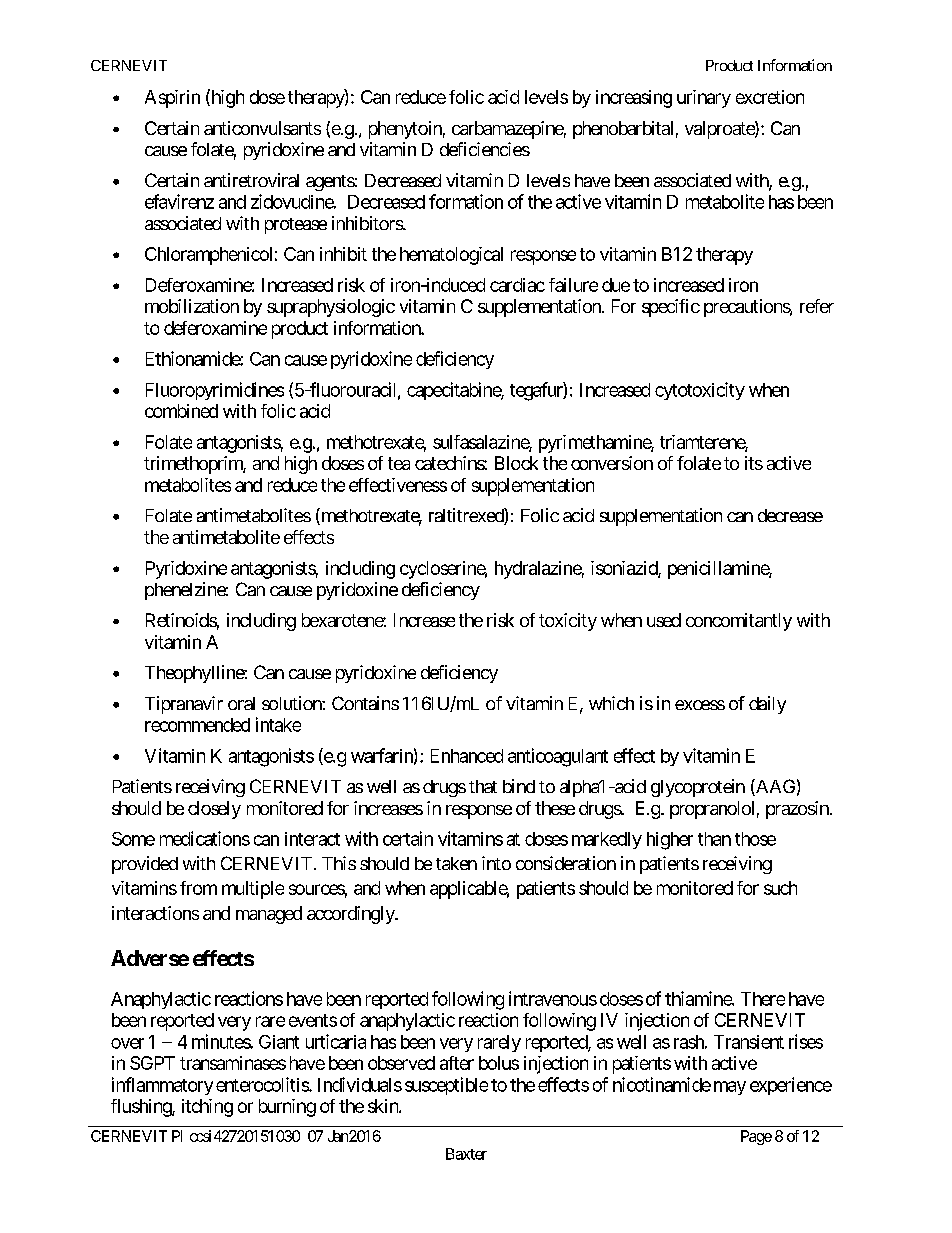 Image resolution: width=952 pixels, height=1233 pixels. I want to click on conversion, so click(612, 463).
